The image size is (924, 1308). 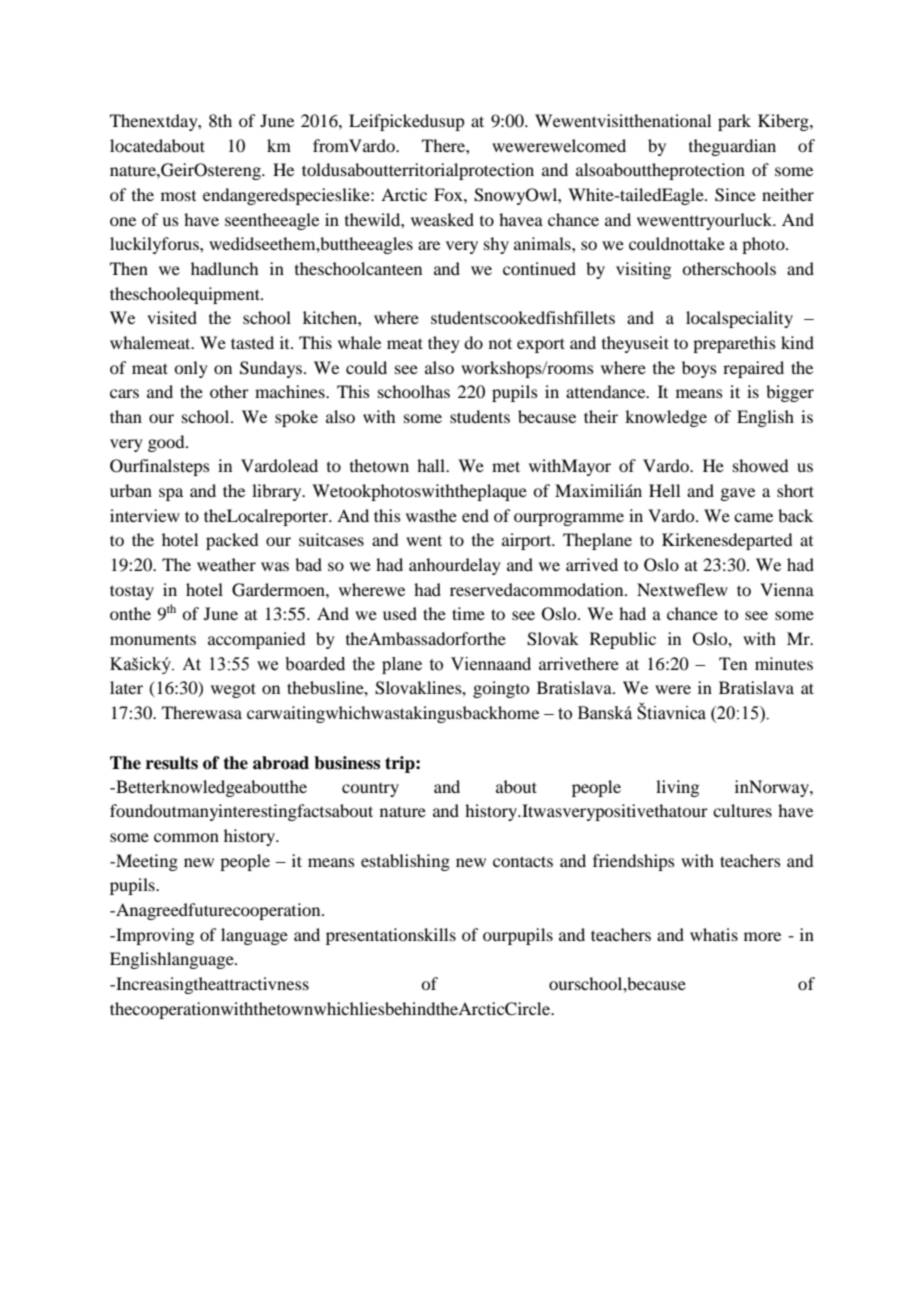 I want to click on shy, so click(x=496, y=245).
